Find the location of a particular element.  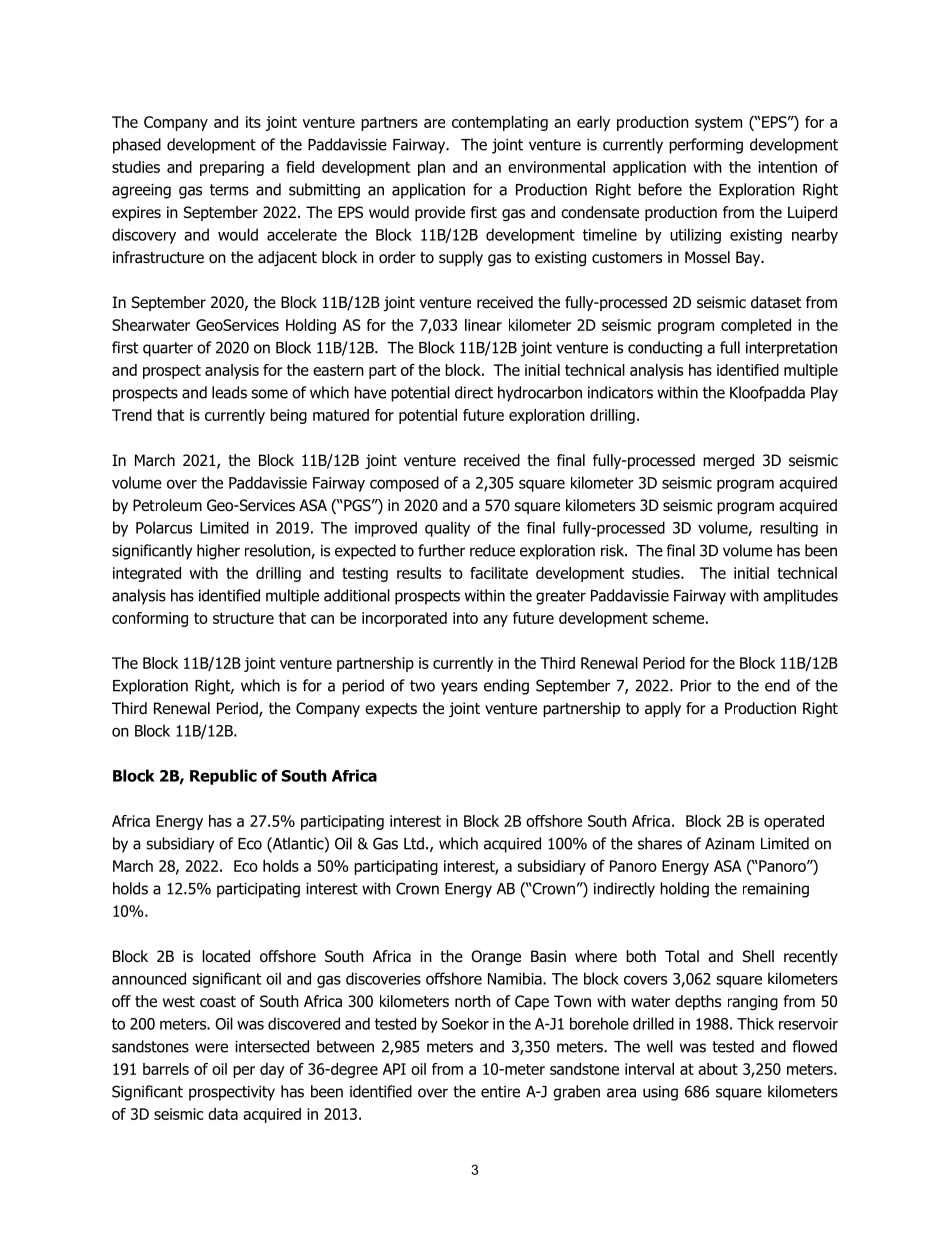

entire is located at coordinates (500, 1092).
